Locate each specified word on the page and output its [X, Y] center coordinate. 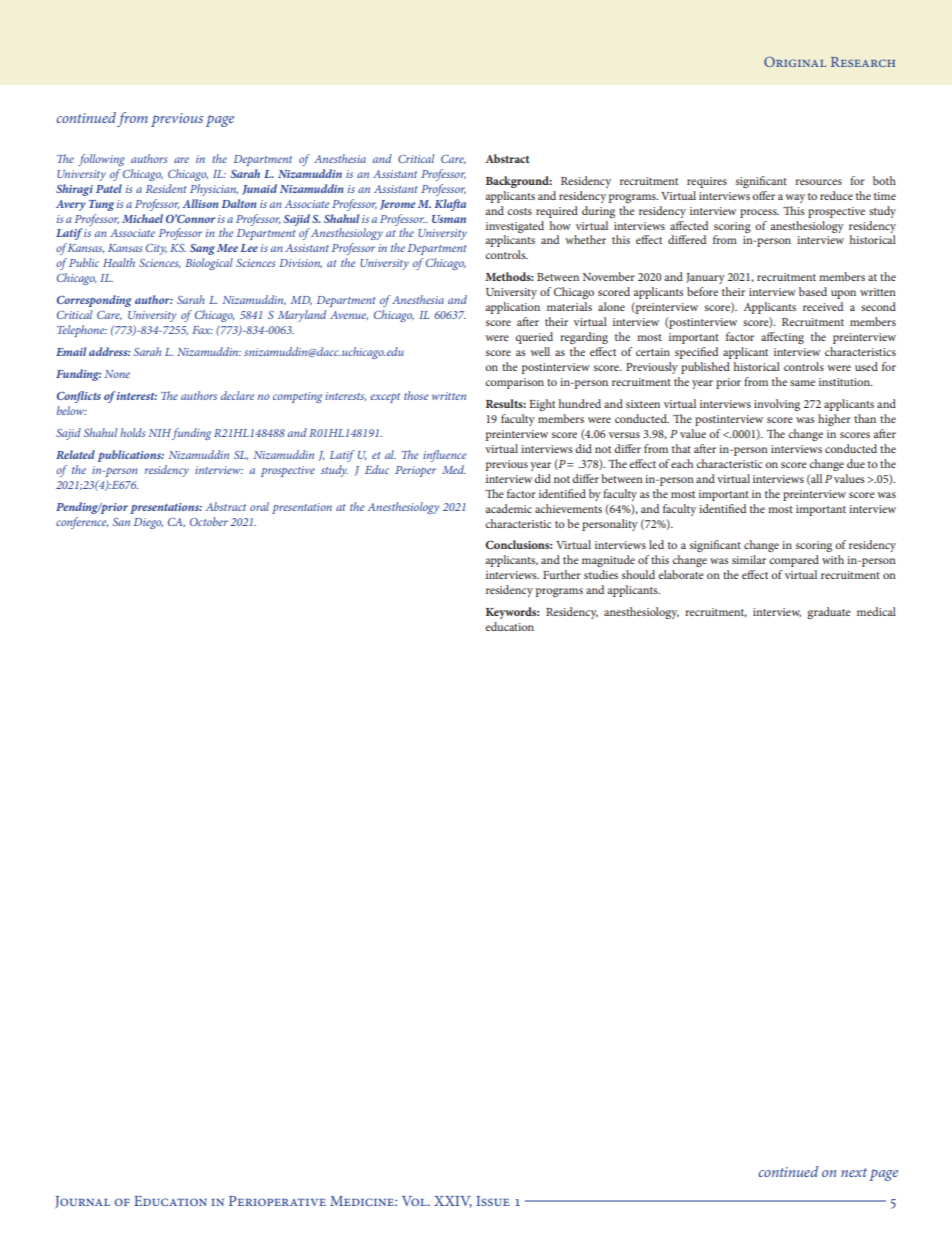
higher [834, 420]
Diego [148, 523]
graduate [829, 613]
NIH [160, 433]
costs [519, 211]
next [854, 1172]
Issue [493, 1201]
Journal [82, 1202]
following [101, 160]
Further [562, 574]
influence [445, 456]
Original [795, 61]
